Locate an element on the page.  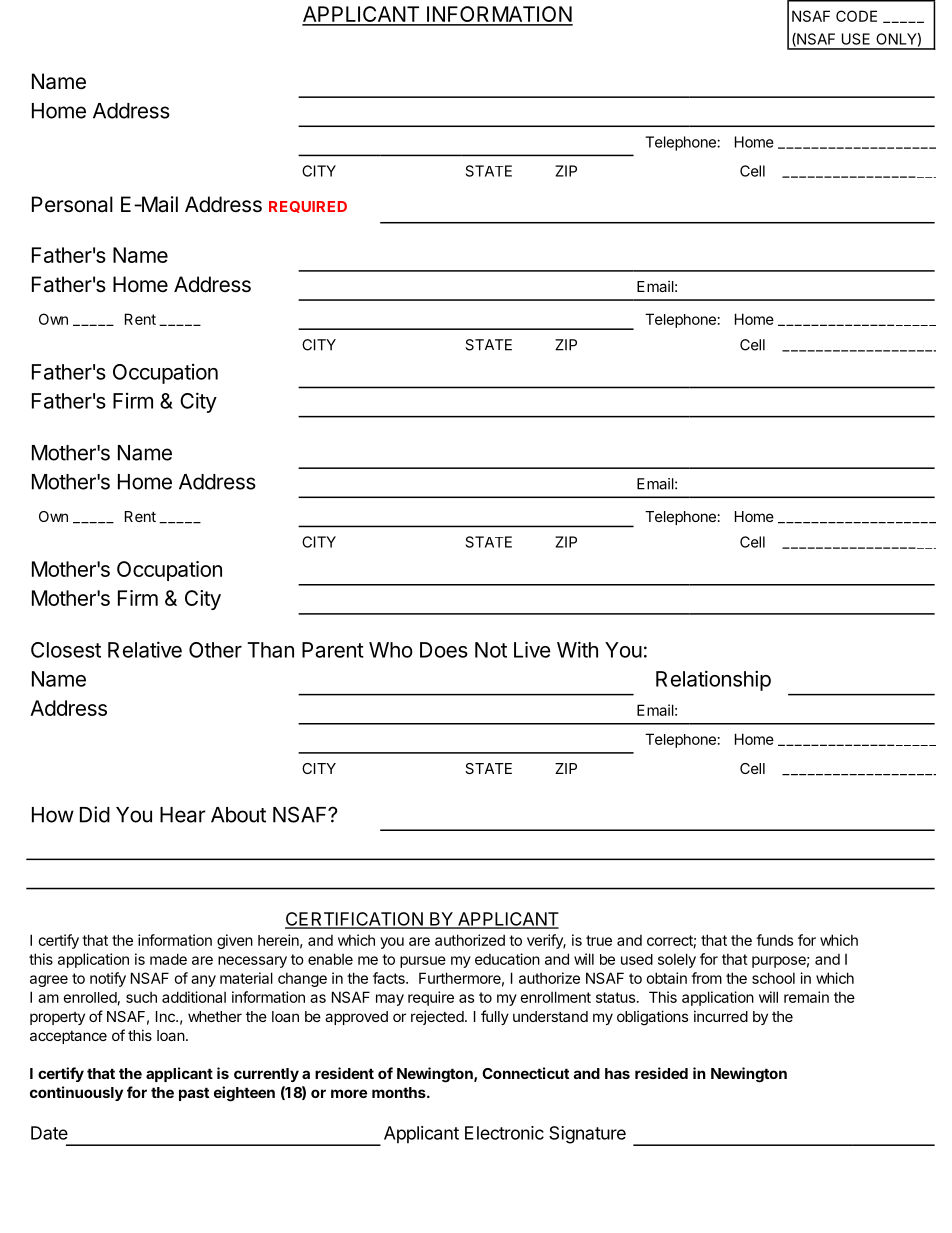
CODE is located at coordinates (856, 16).
